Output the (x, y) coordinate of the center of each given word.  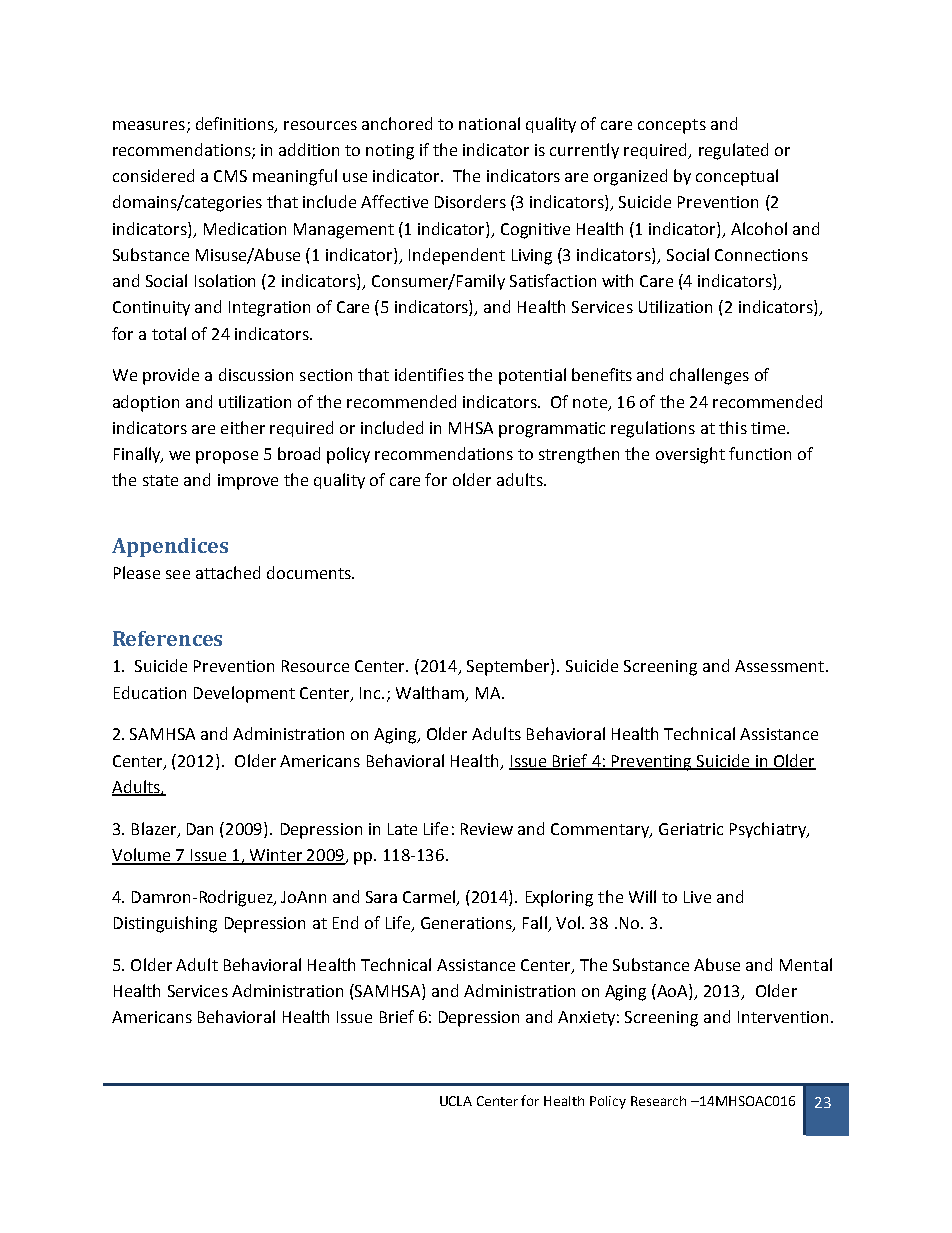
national (489, 123)
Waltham (430, 692)
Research (658, 1101)
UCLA (456, 1101)
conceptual (737, 177)
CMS (230, 176)
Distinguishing (165, 924)
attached (228, 572)
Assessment (779, 666)
